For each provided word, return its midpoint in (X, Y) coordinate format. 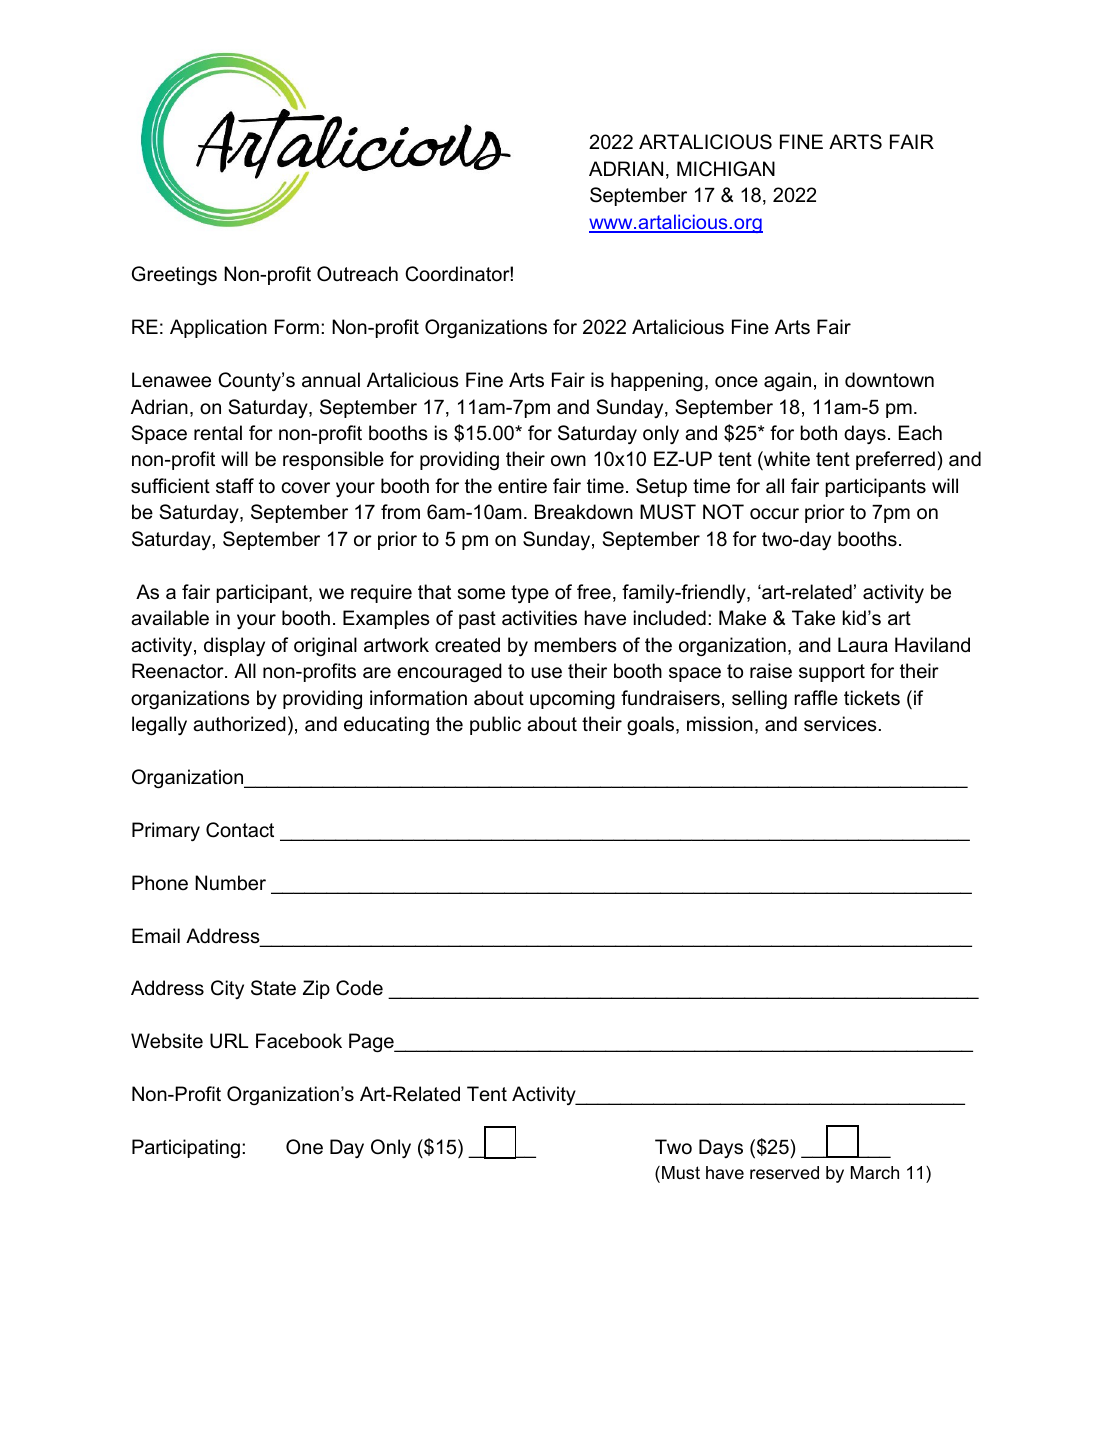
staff (235, 486)
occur (774, 514)
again (787, 381)
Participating (186, 1148)
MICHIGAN (726, 169)
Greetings (174, 275)
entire (522, 486)
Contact (240, 830)
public (495, 725)
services (840, 724)
